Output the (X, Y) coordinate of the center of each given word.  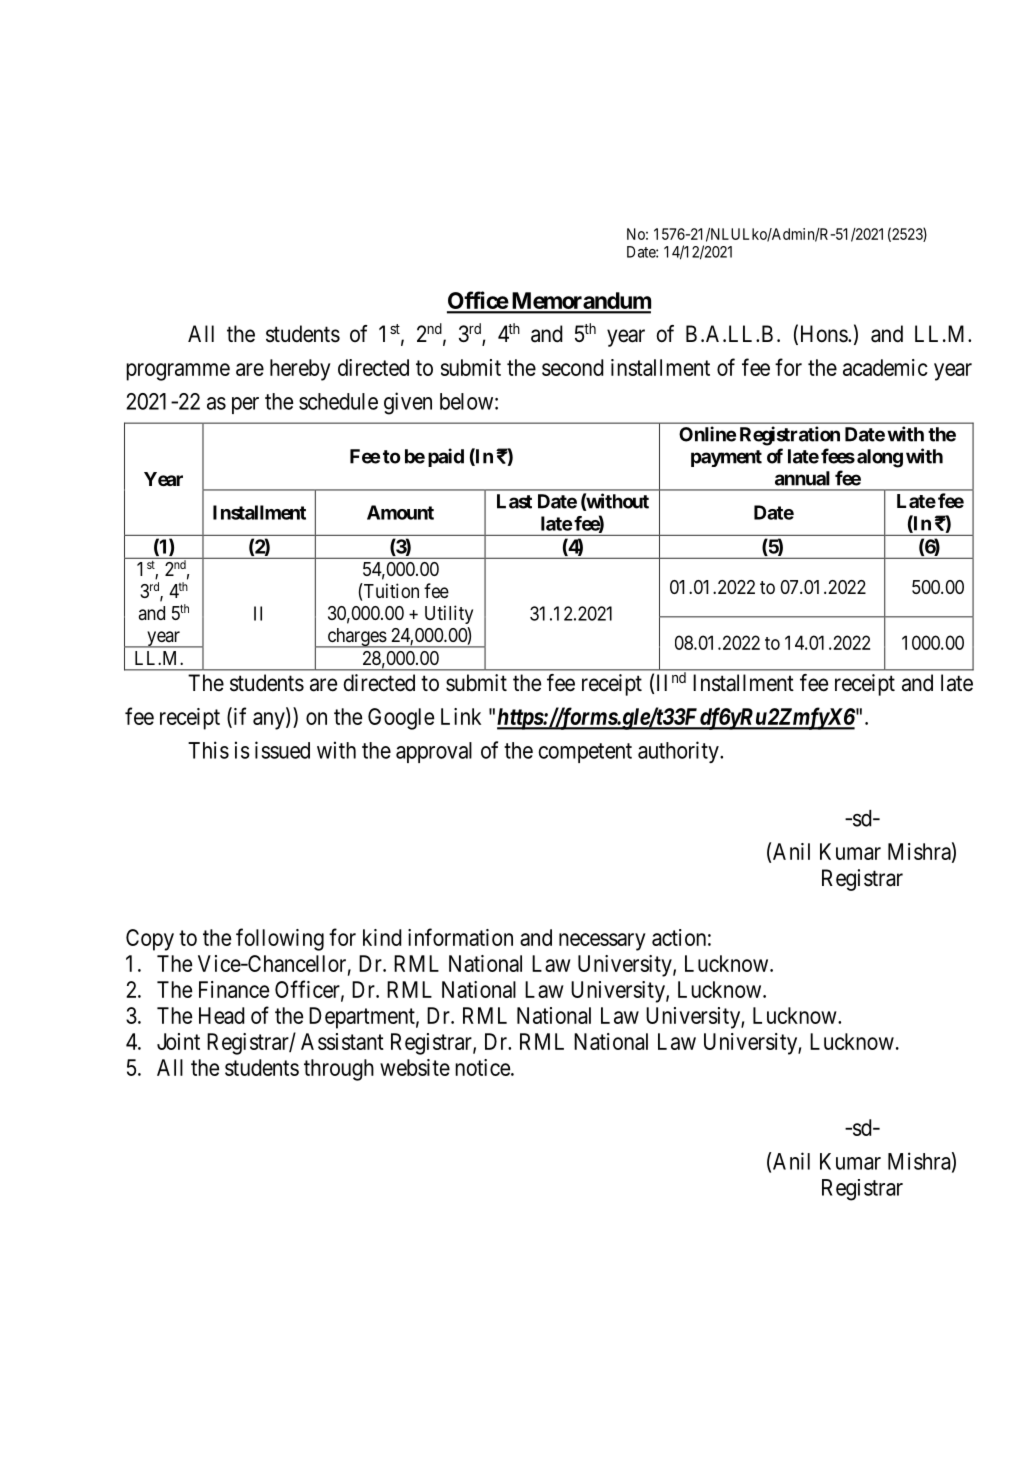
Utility (449, 614)
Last (514, 501)
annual (802, 478)
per (245, 405)
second (573, 367)
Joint (178, 1041)
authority (679, 752)
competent (585, 753)
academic (885, 367)
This (208, 750)
